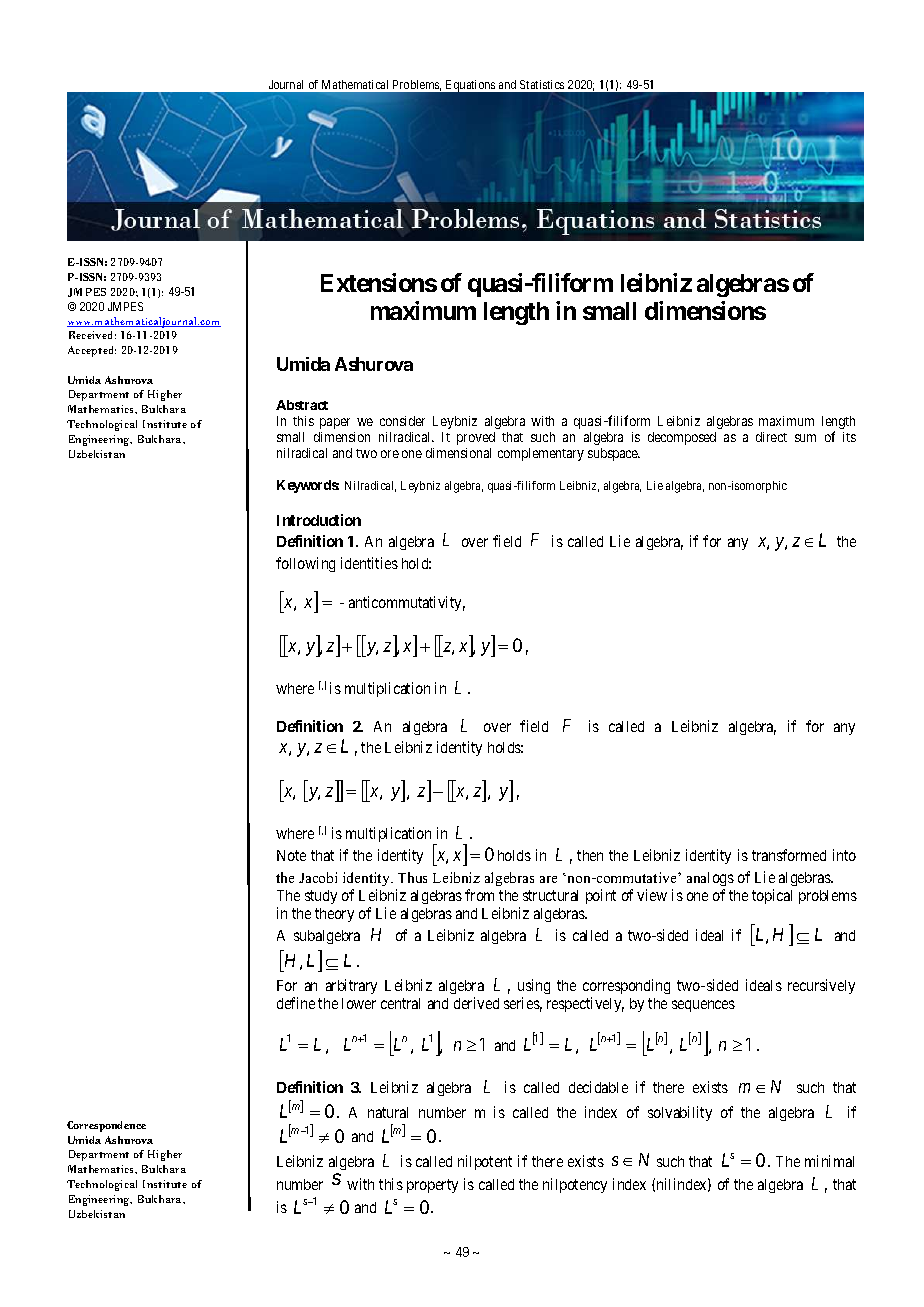 This image has width=924, height=1307. What do you see at coordinates (805, 438) in the image?
I see `sum` at bounding box center [805, 438].
